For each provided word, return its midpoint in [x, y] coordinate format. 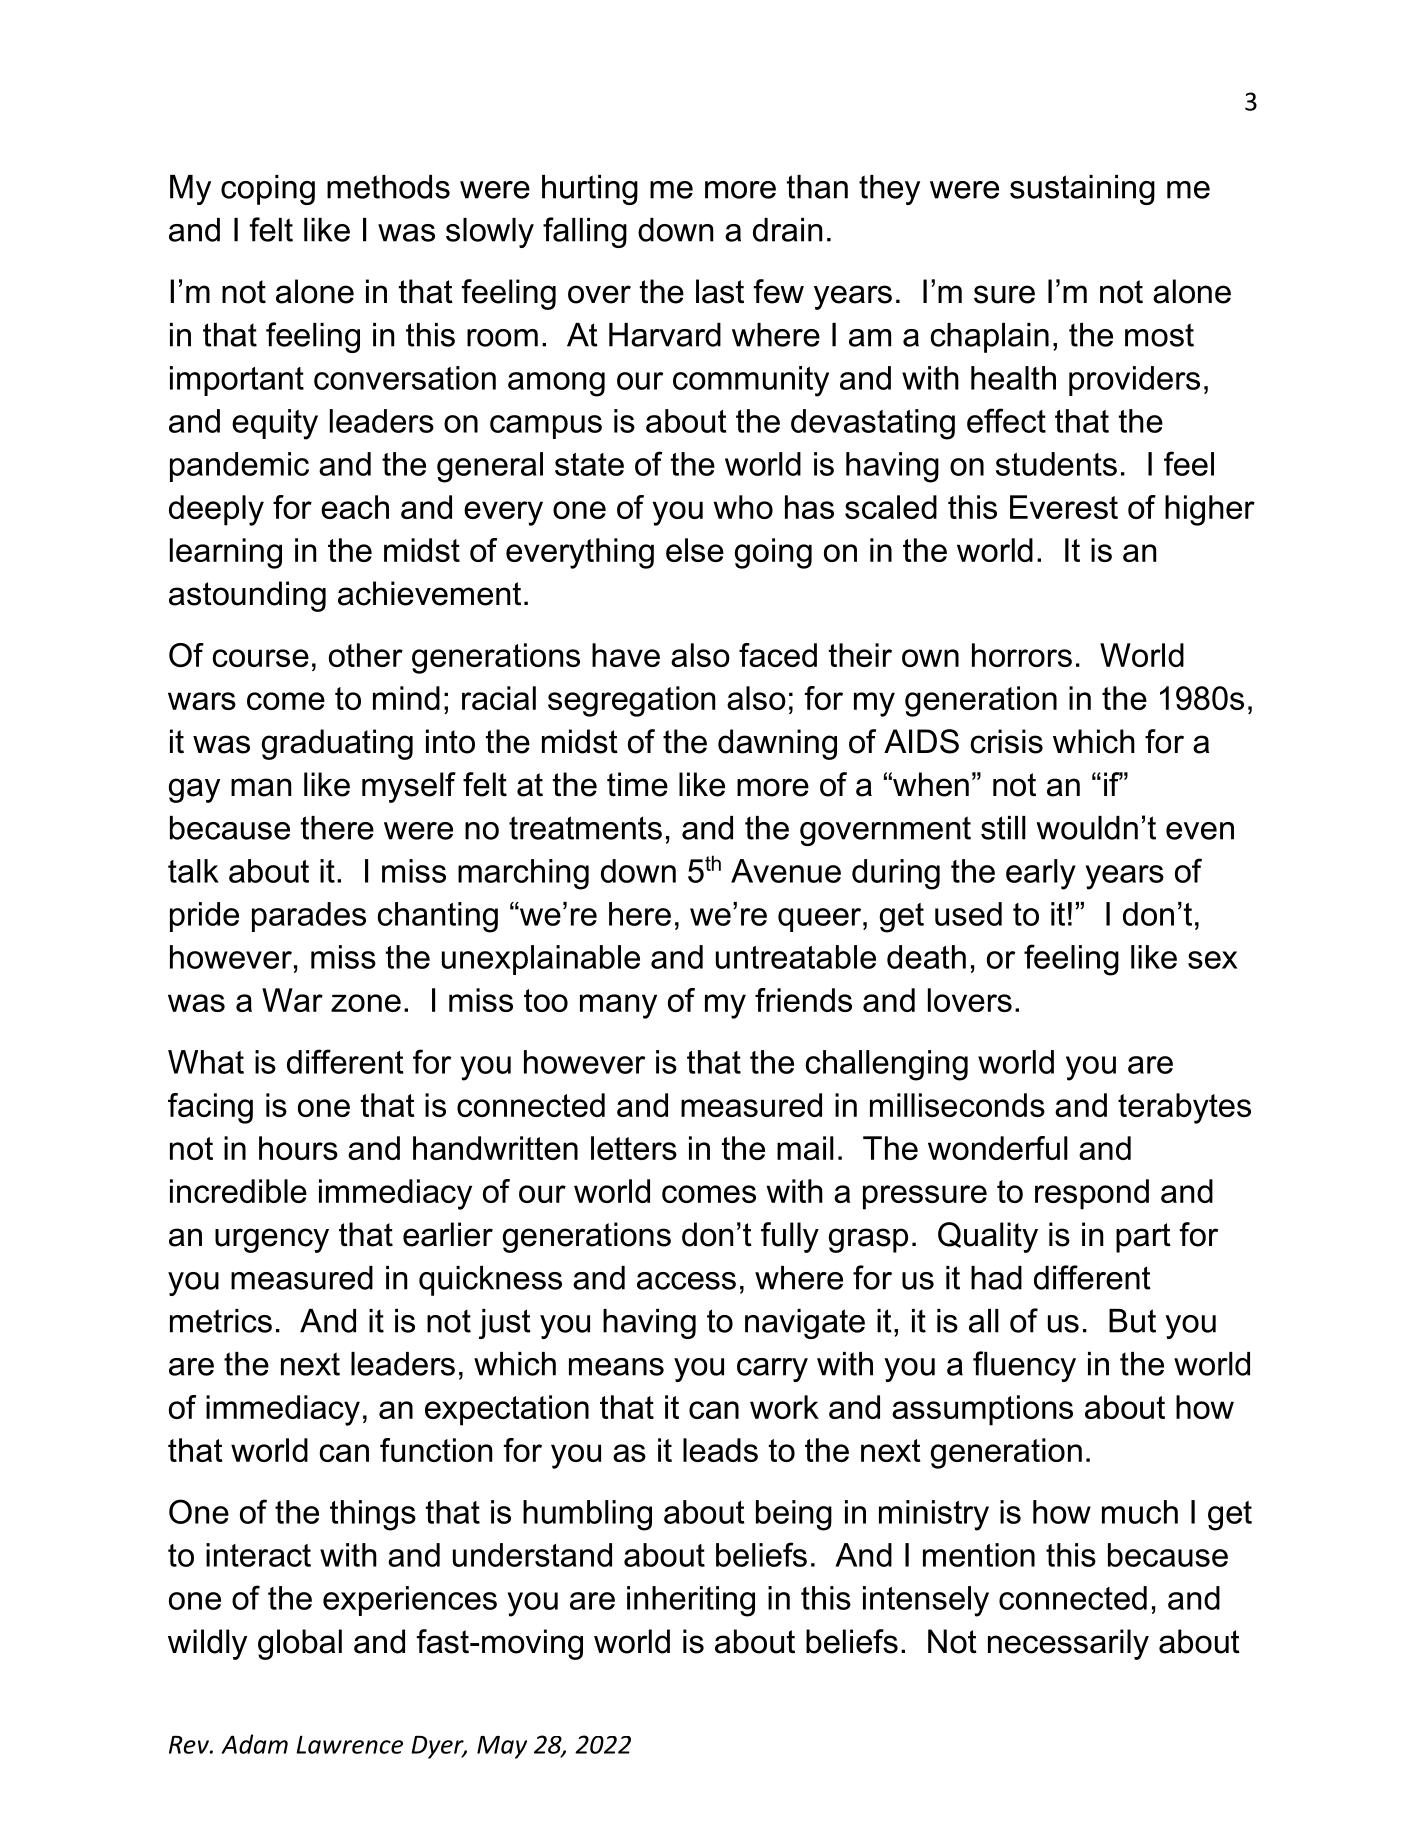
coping [268, 190]
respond [1092, 1194]
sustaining [1082, 190]
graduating [337, 744]
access [686, 1281]
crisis [1006, 741]
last [720, 291]
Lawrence [349, 1744]
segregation [631, 701]
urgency [272, 1240]
